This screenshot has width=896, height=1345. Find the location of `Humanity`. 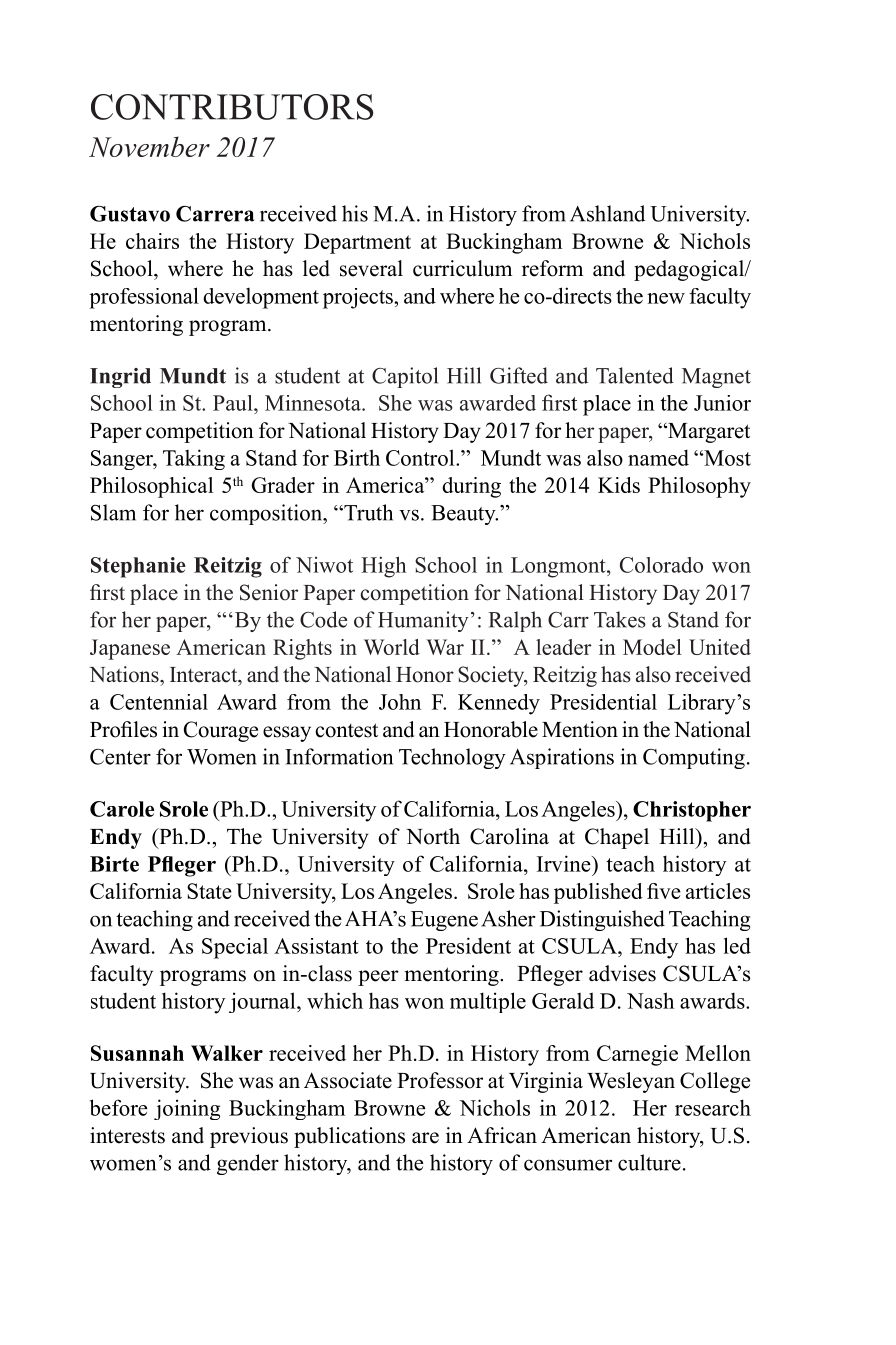

Humanity is located at coordinates (423, 621).
